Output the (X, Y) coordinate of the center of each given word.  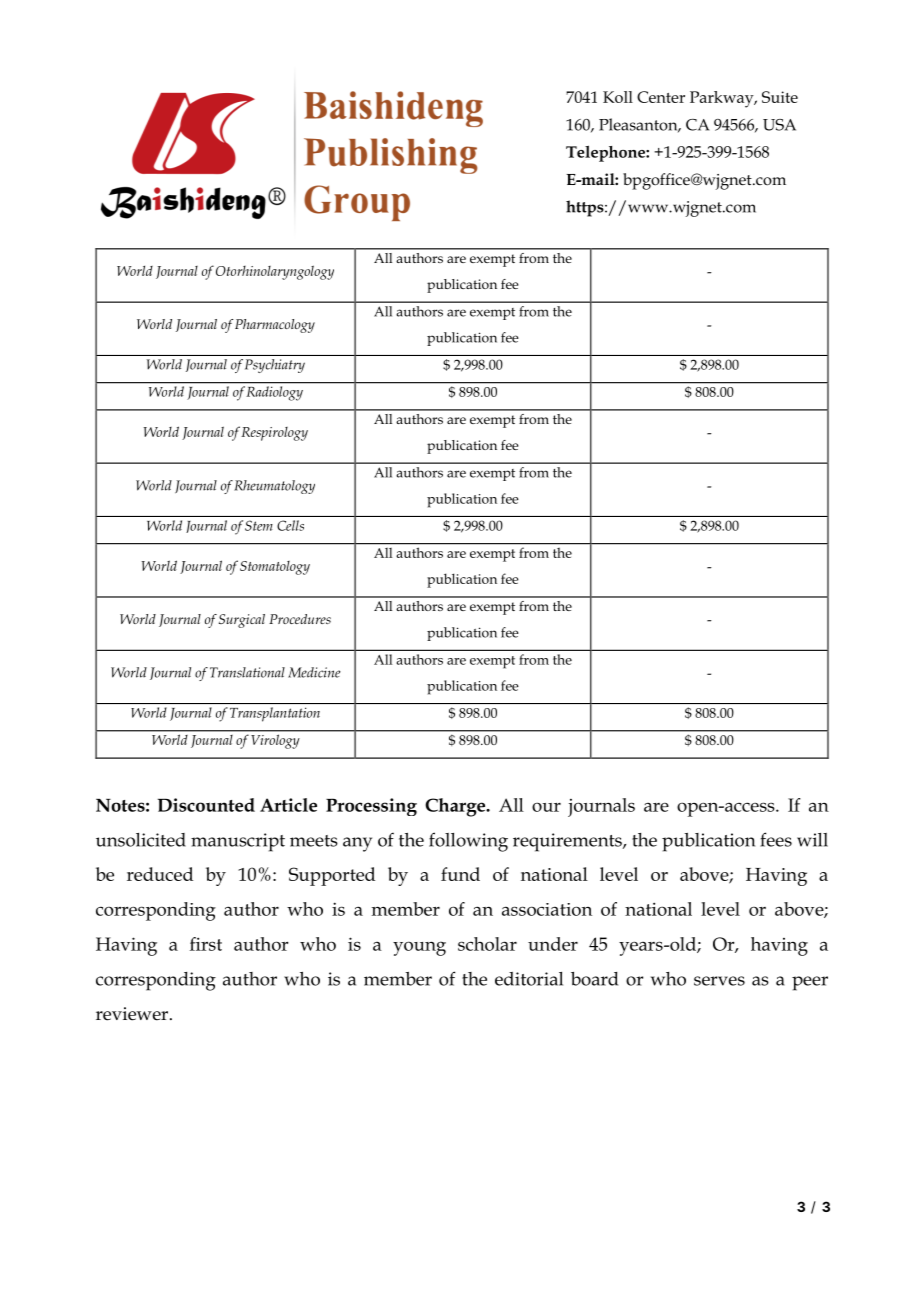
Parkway (723, 99)
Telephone (606, 153)
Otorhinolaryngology (275, 272)
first (206, 944)
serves (719, 981)
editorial (529, 979)
